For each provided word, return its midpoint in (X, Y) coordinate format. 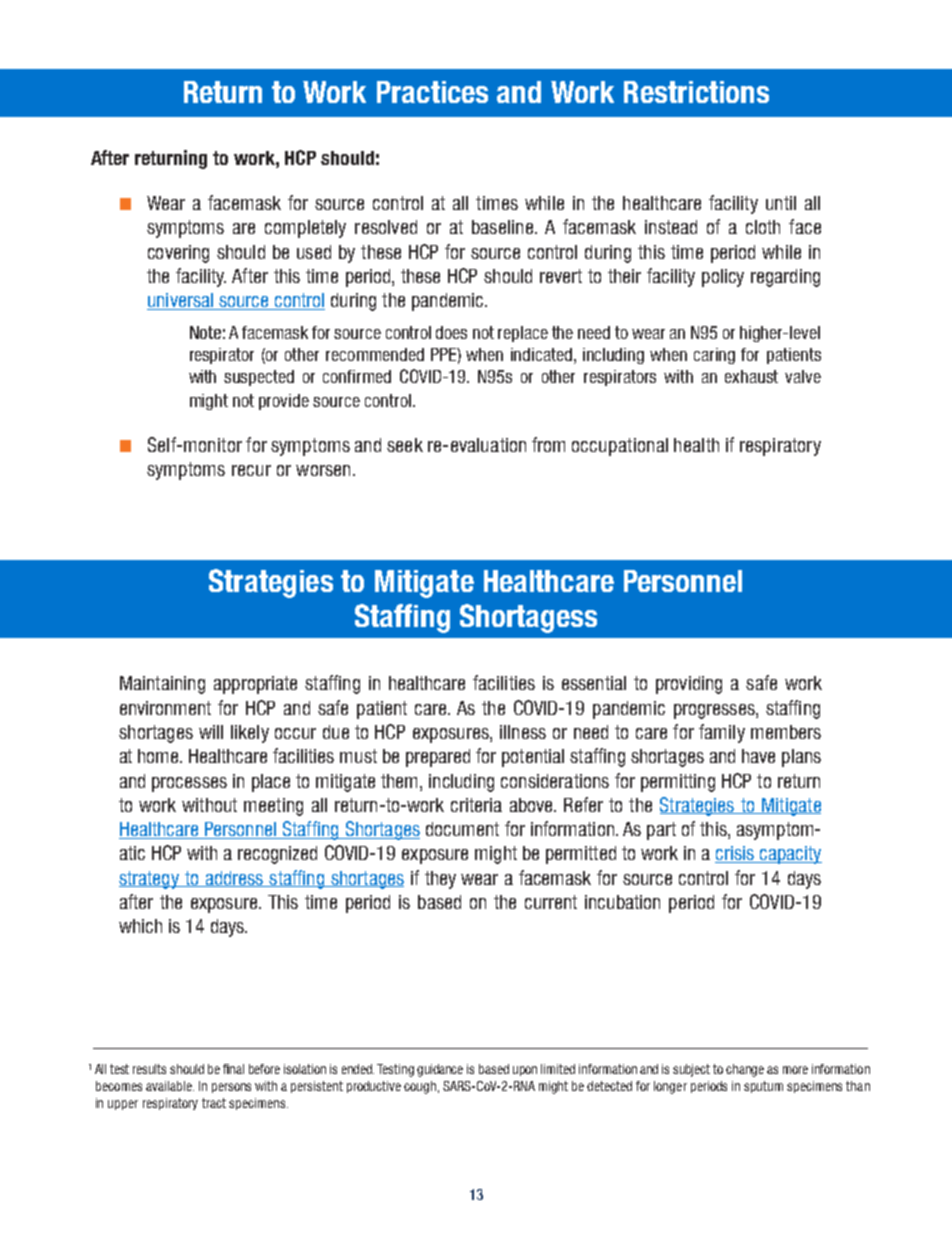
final (233, 1069)
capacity (789, 855)
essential (594, 683)
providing (689, 685)
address (234, 879)
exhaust (751, 376)
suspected (259, 378)
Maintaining (162, 685)
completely (305, 229)
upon (525, 1071)
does (451, 332)
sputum (763, 1087)
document (462, 829)
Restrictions (696, 92)
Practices (432, 92)
